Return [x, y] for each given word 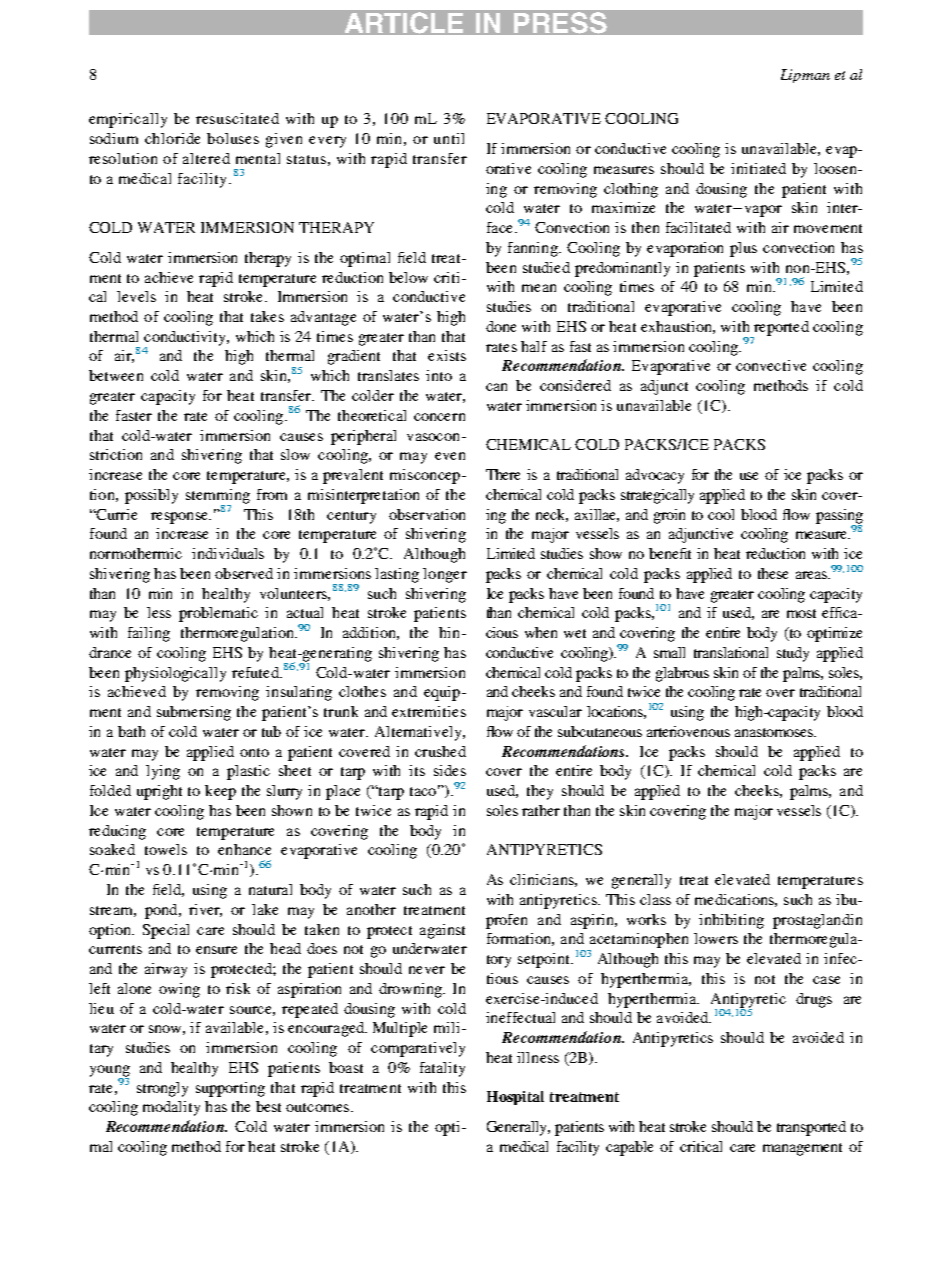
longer [445, 575]
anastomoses [775, 732]
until [449, 138]
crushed [440, 751]
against [442, 931]
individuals [228, 553]
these [773, 573]
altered [206, 158]
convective [771, 365]
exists [447, 355]
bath [131, 731]
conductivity [186, 339]
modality [171, 1108]
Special [166, 931]
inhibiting [731, 921]
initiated [758, 168]
